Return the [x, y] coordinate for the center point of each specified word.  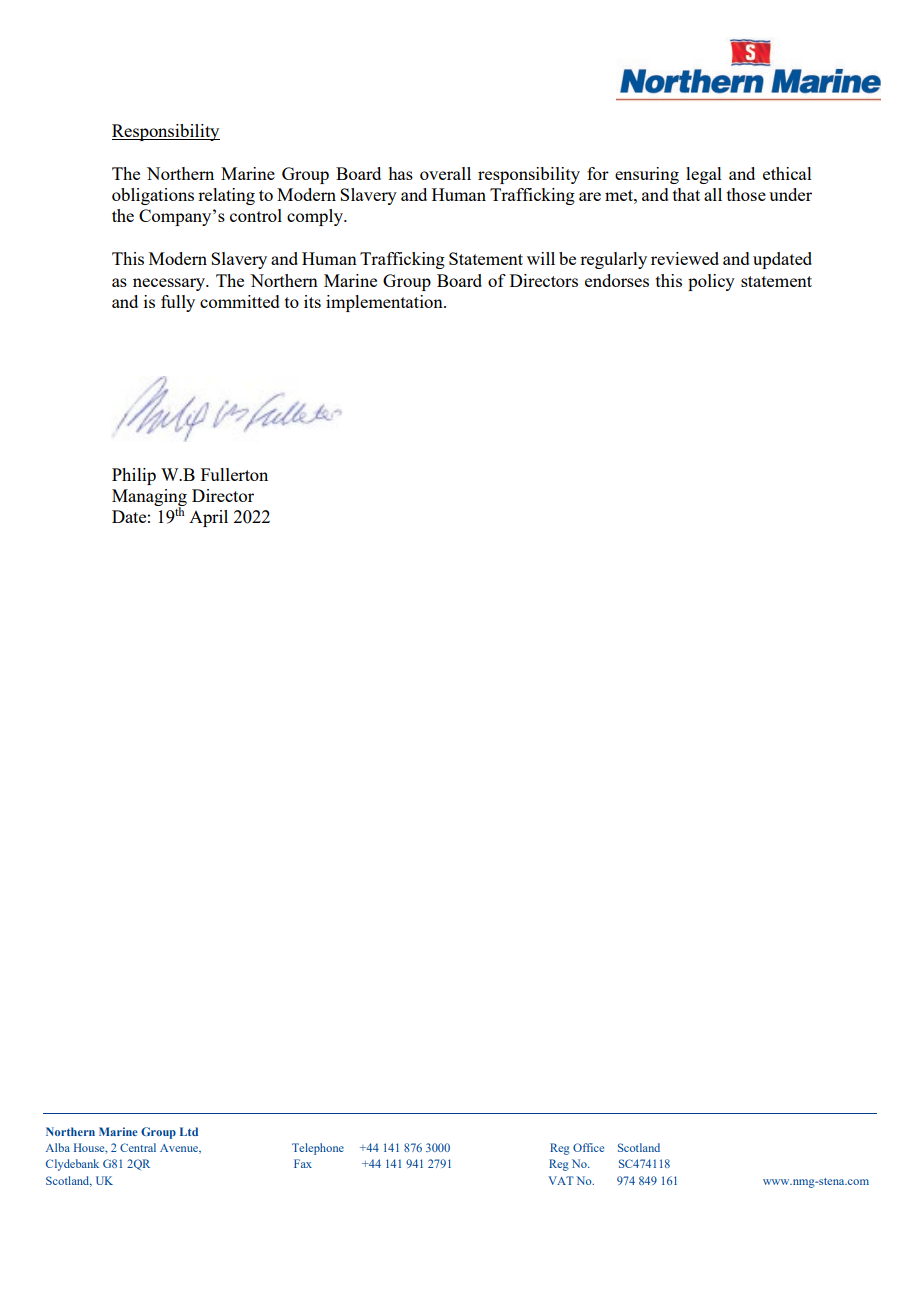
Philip [134, 476]
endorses [617, 280]
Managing [149, 499]
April [208, 518]
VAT [561, 1180]
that [686, 194]
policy [711, 282]
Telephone [318, 1149]
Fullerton [234, 474]
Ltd [189, 1131]
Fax [303, 1163]
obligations [153, 196]
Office [588, 1147]
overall [445, 173]
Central [138, 1147]
